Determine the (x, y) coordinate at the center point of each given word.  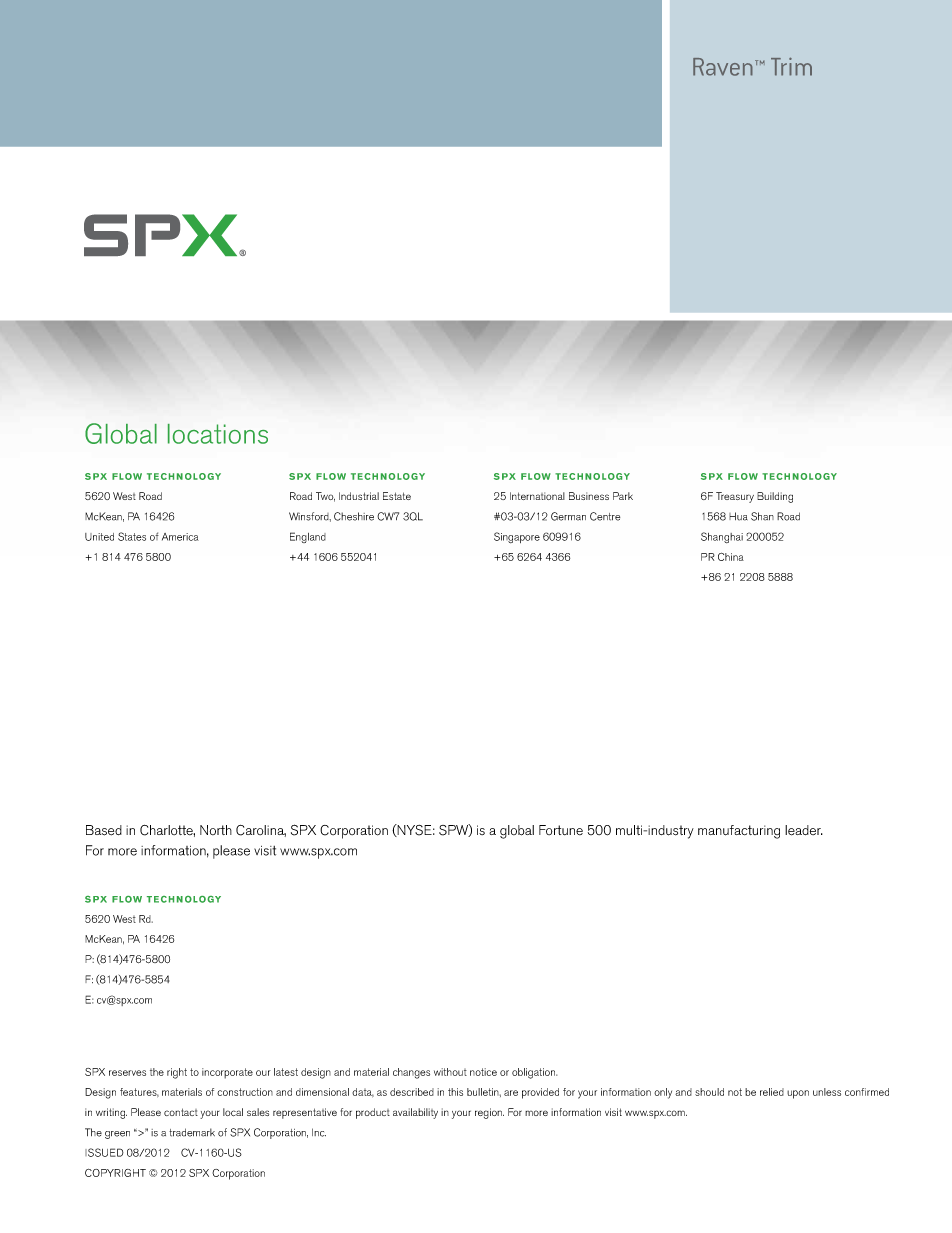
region (489, 1113)
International (537, 496)
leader (804, 830)
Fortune (561, 830)
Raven (723, 67)
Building (775, 497)
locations (218, 434)
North (216, 830)
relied (772, 1092)
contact (181, 1112)
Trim (791, 66)
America (180, 537)
